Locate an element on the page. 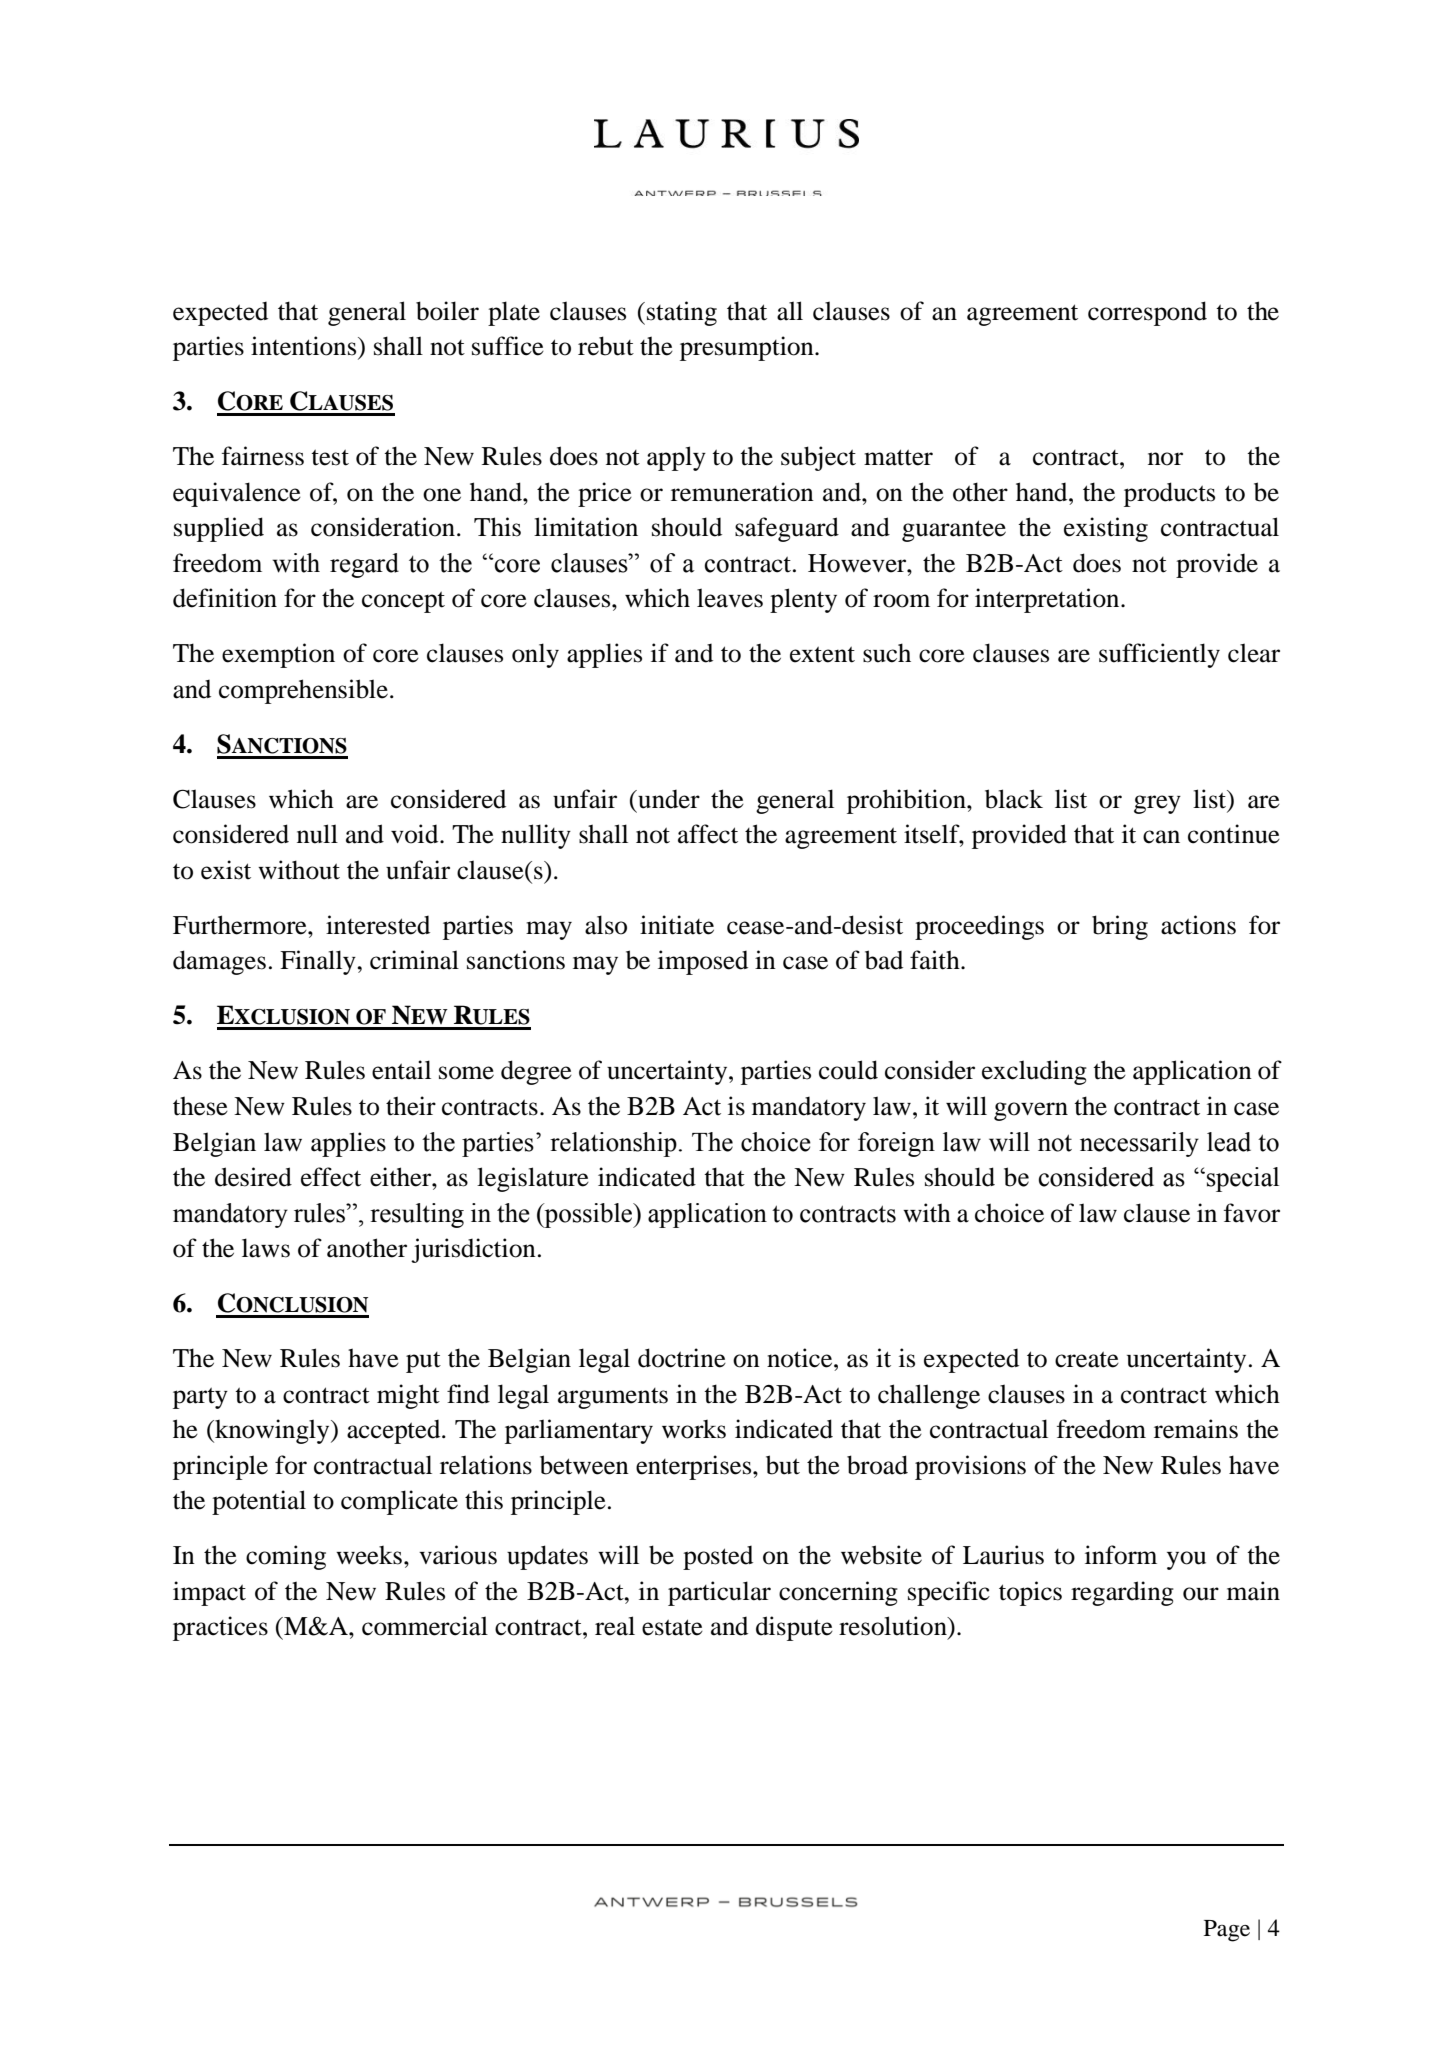  could is located at coordinates (848, 1070).
